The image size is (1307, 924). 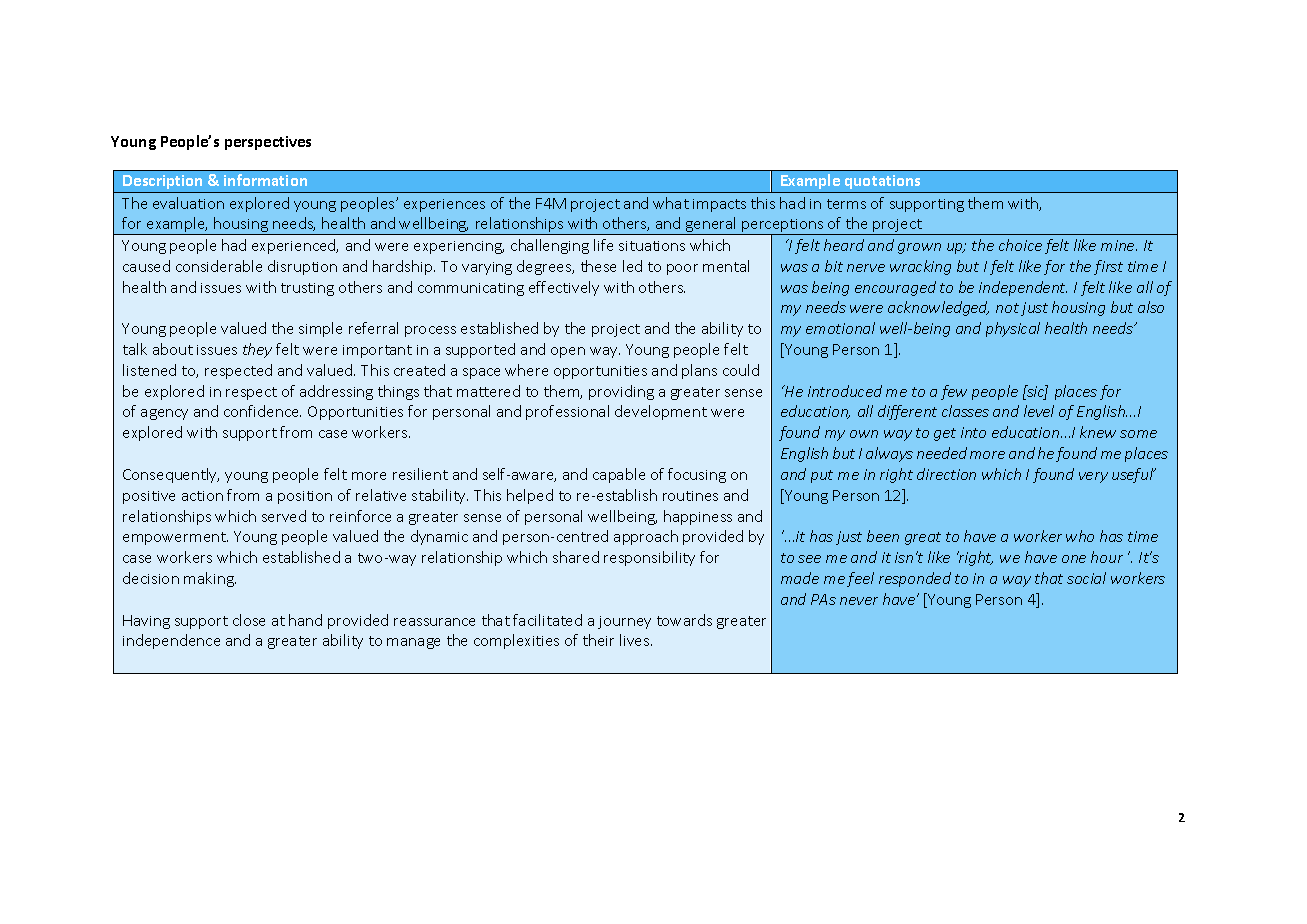 I want to click on close, so click(x=249, y=620).
